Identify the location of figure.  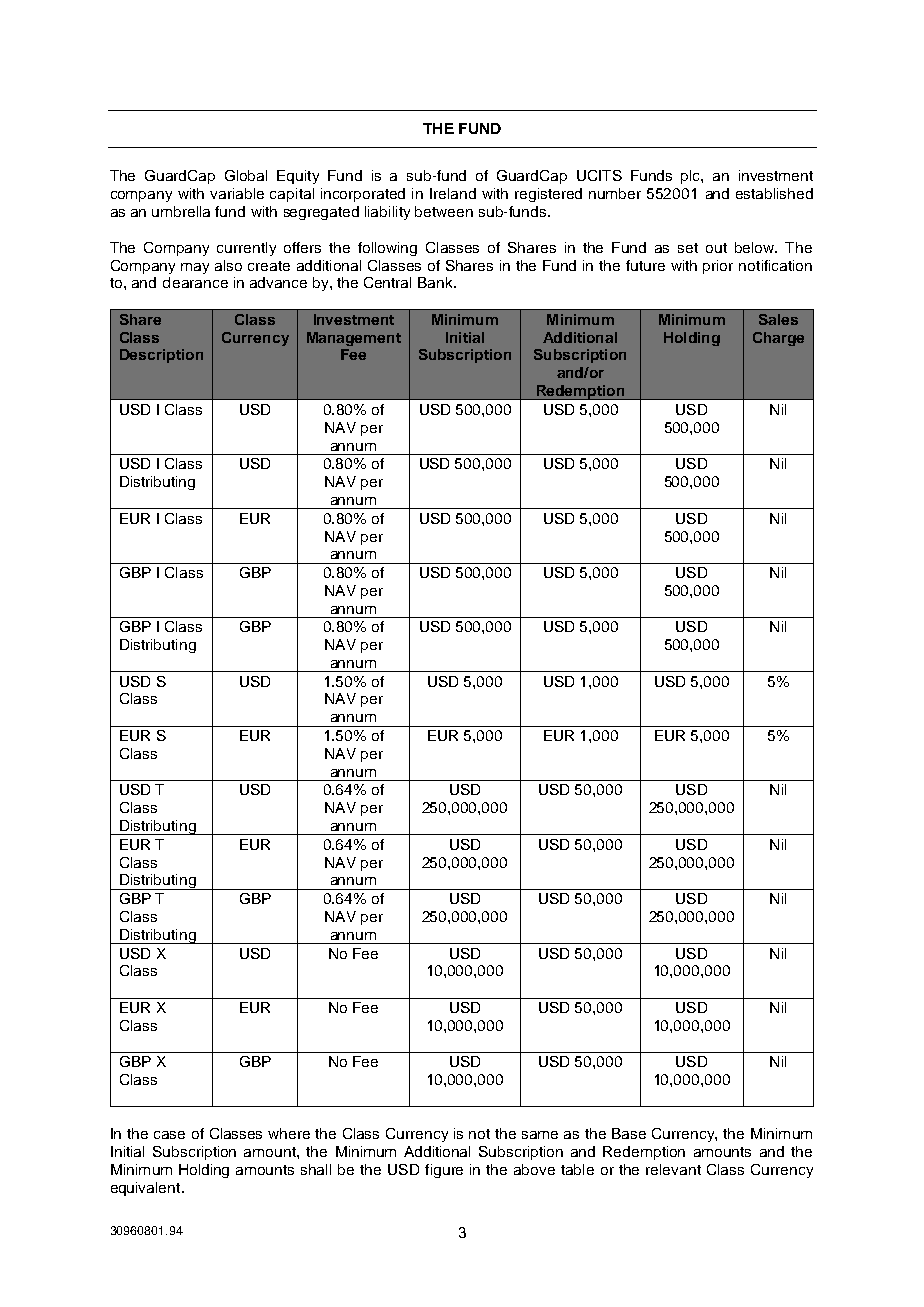
(444, 1171).
